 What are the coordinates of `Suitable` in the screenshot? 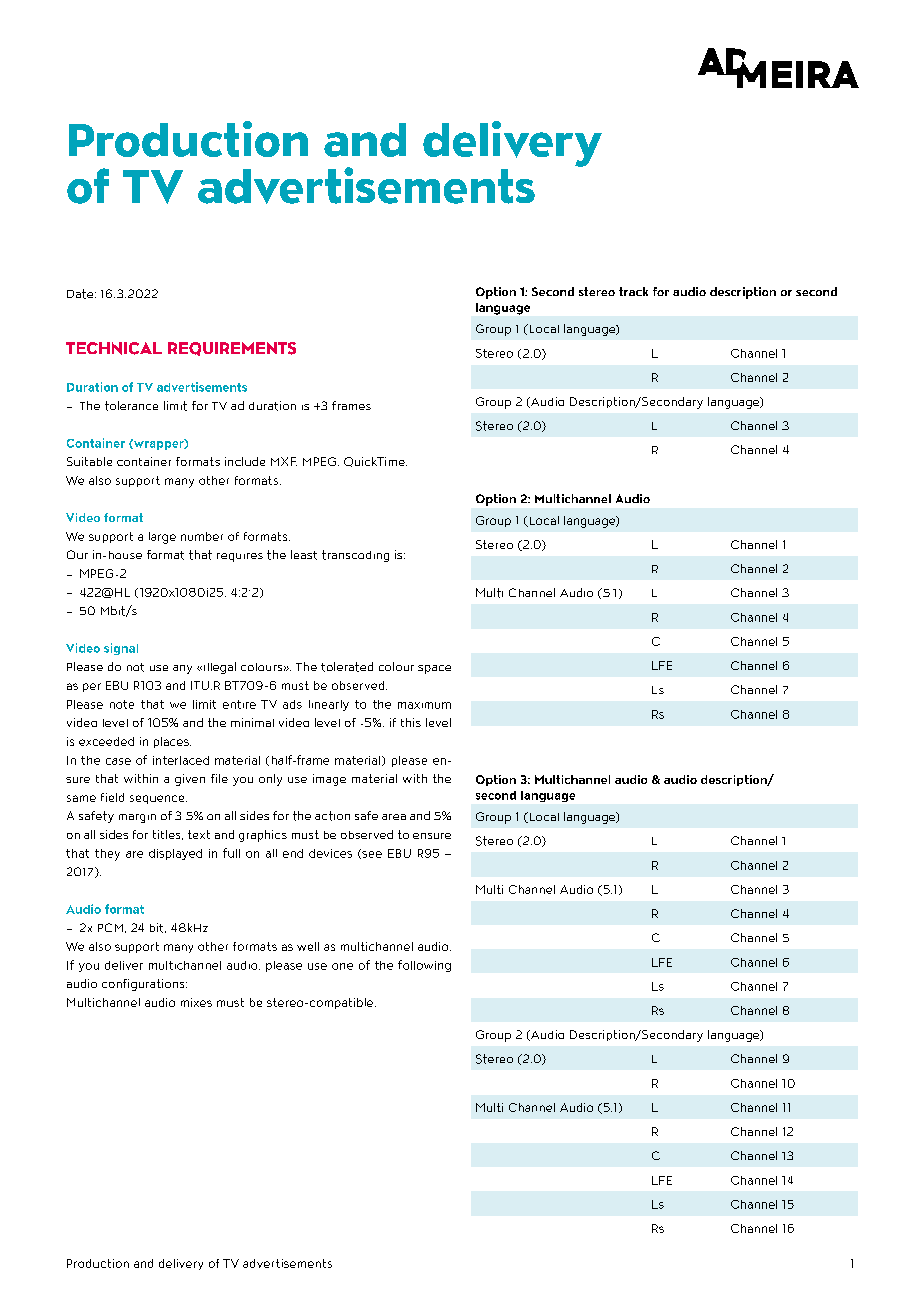 It's located at (89, 461).
